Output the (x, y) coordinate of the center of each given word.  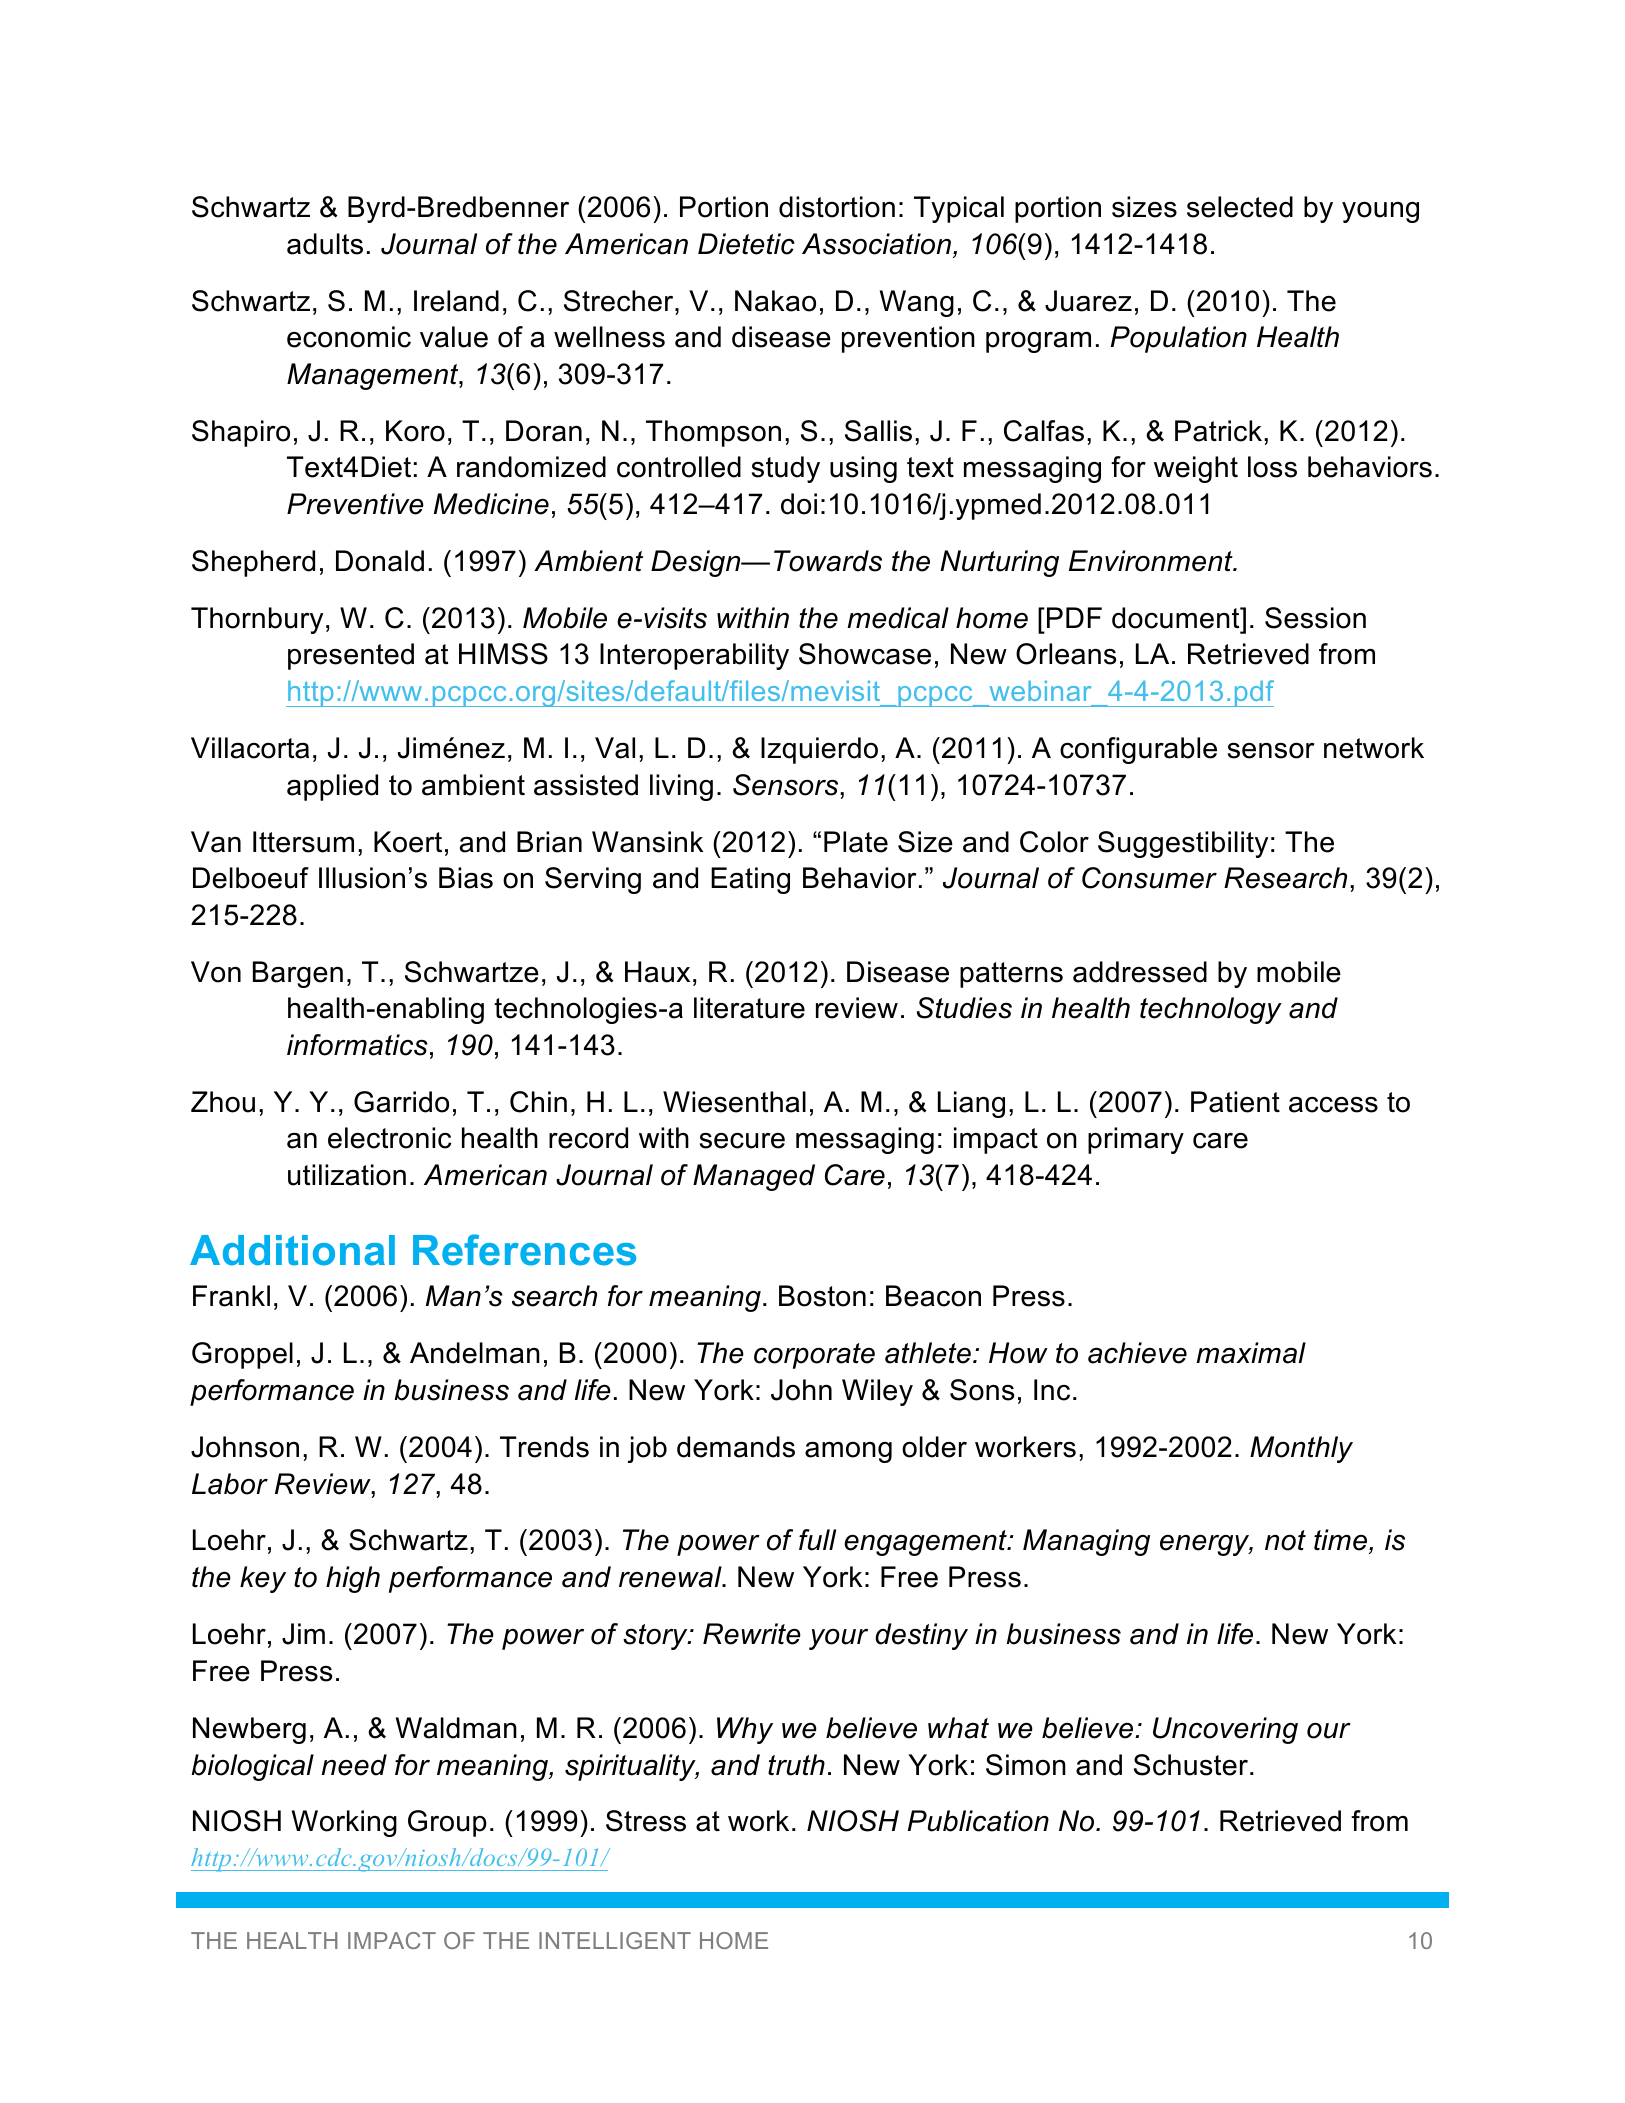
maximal (1251, 1353)
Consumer (1149, 878)
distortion (837, 207)
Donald (380, 561)
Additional (292, 1250)
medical (898, 618)
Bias (466, 878)
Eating (750, 880)
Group (447, 1823)
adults (325, 244)
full (817, 1540)
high (353, 1579)
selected (1240, 207)
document (1177, 618)
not (1285, 1540)
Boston (822, 1296)
